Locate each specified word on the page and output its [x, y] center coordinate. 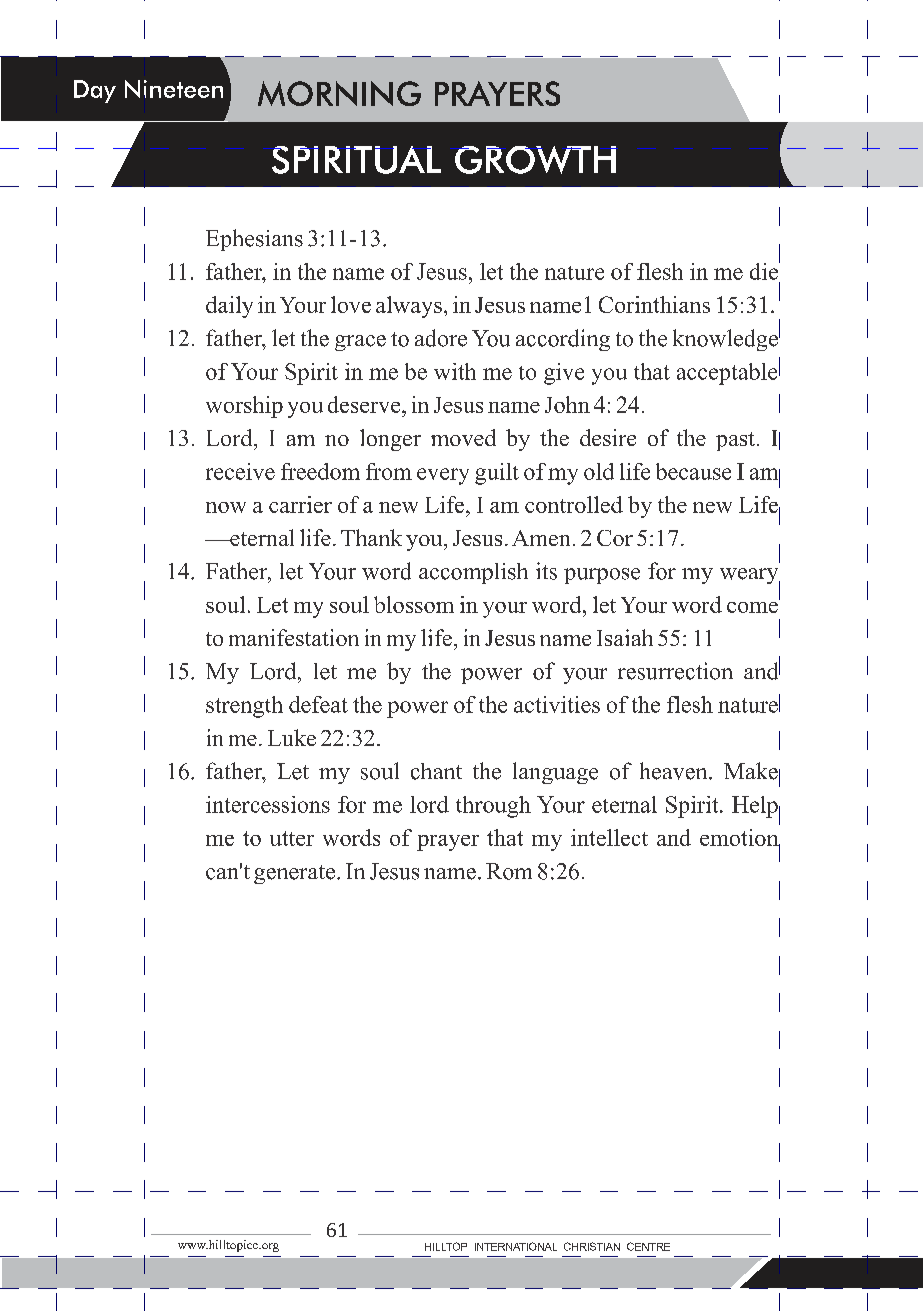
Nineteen [174, 89]
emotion [740, 839]
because [693, 471]
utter [292, 838]
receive [240, 471]
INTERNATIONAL [516, 1246]
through [493, 807]
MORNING [339, 93]
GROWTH [535, 160]
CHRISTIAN [592, 1246]
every [443, 476]
